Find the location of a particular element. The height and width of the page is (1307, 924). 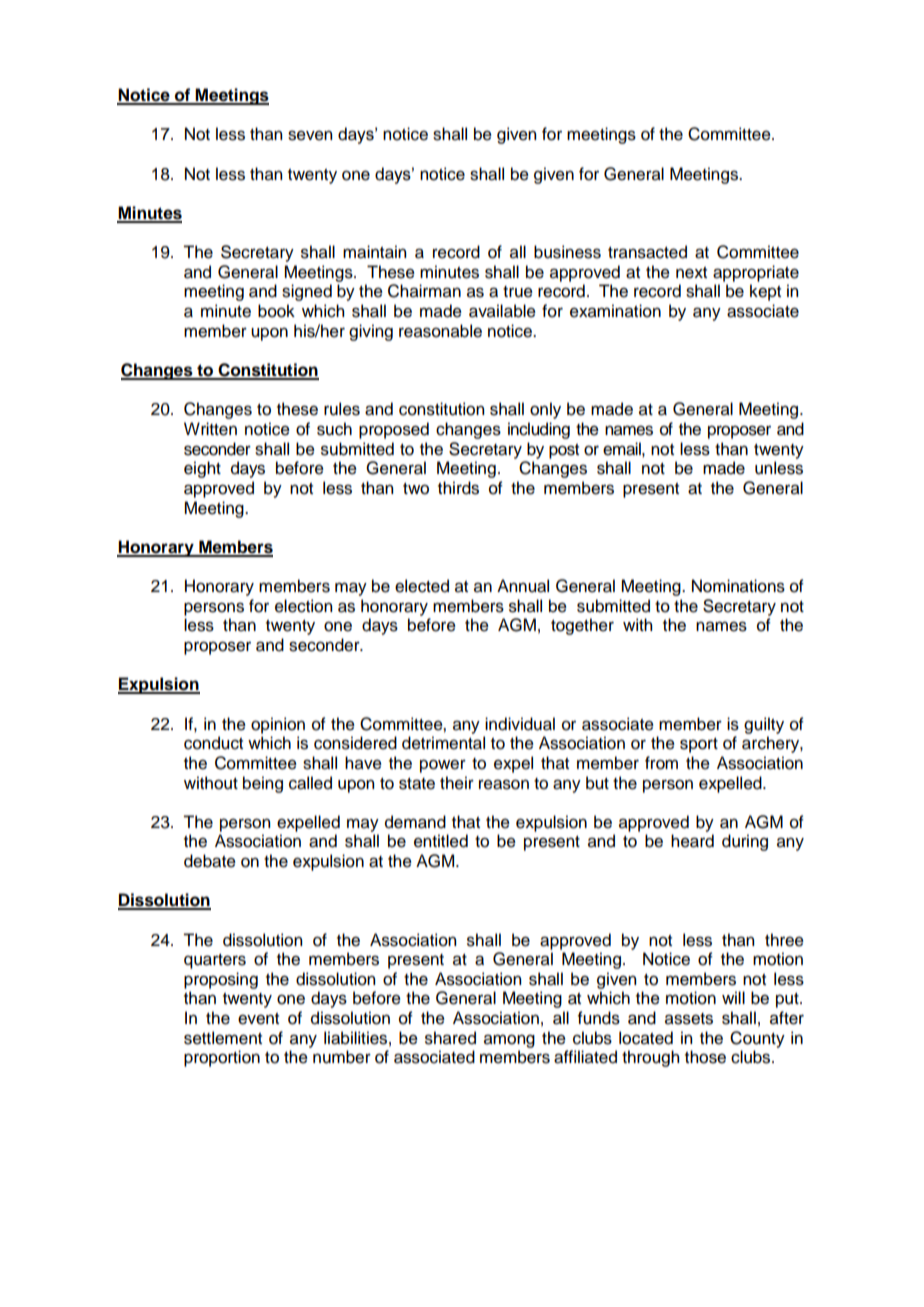

transacted is located at coordinates (647, 252).
